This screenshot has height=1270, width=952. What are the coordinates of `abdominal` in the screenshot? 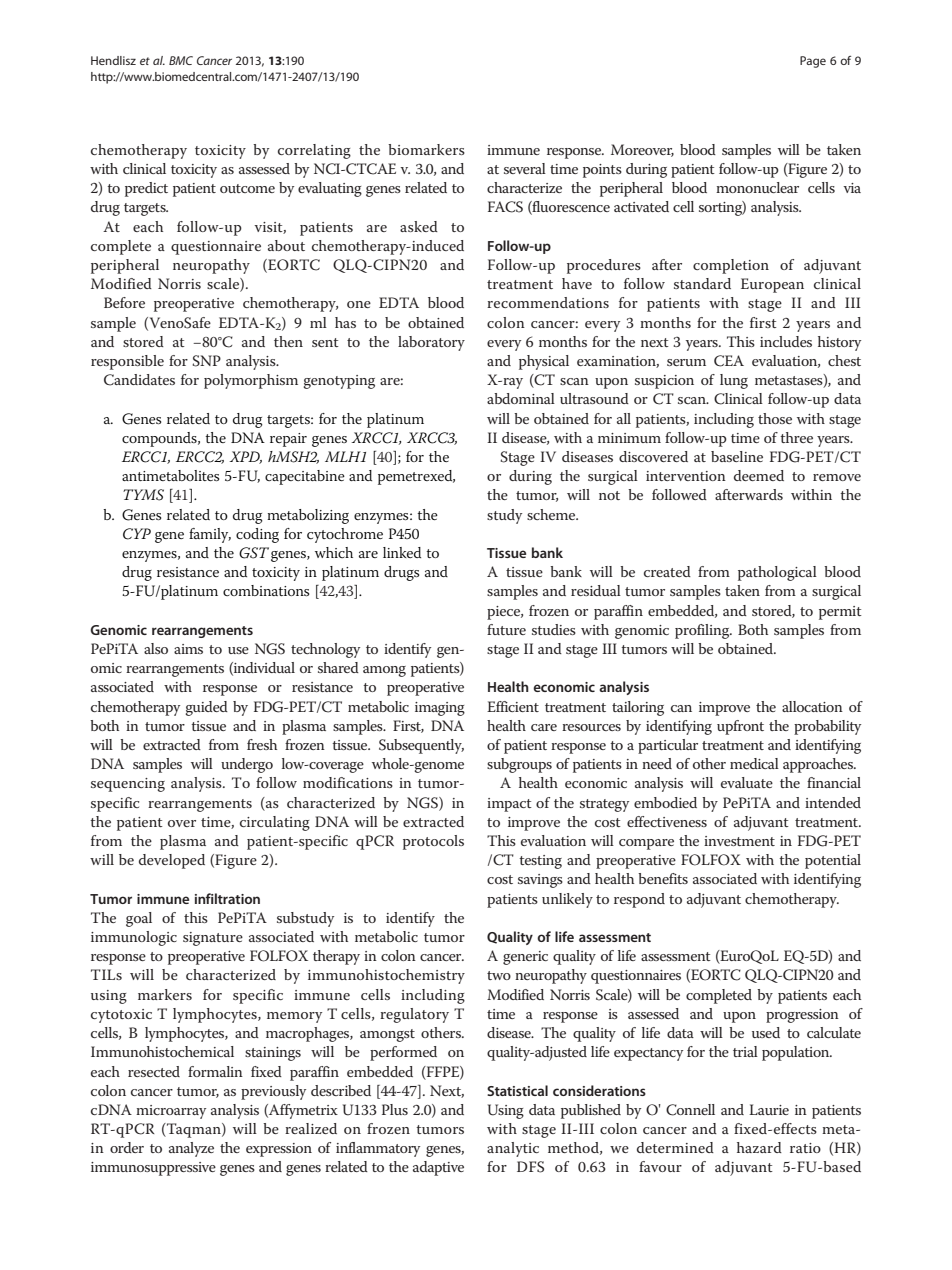 It's located at (521, 398).
